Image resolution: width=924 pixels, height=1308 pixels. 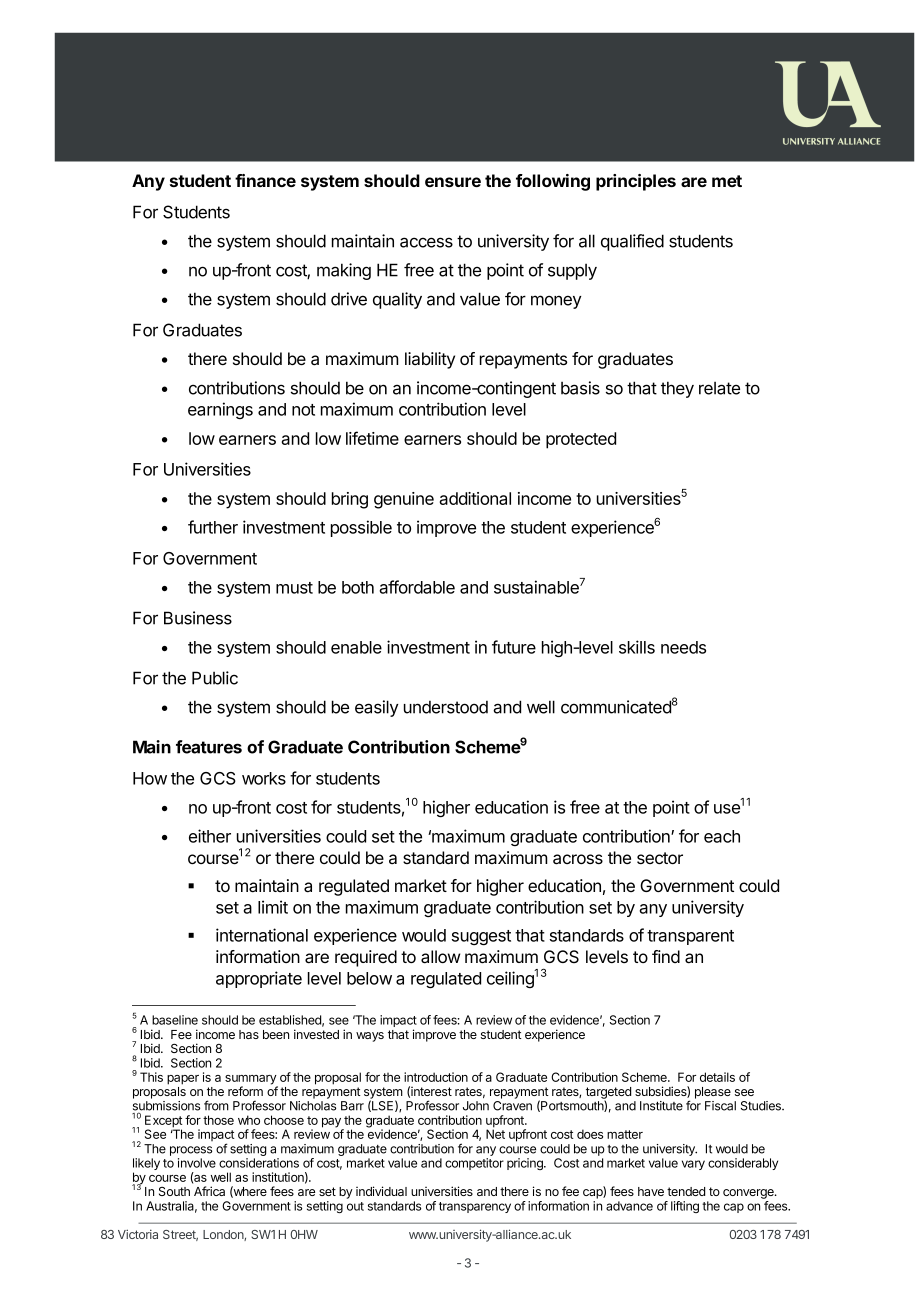 What do you see at coordinates (475, 1207) in the screenshot?
I see `transparency` at bounding box center [475, 1207].
